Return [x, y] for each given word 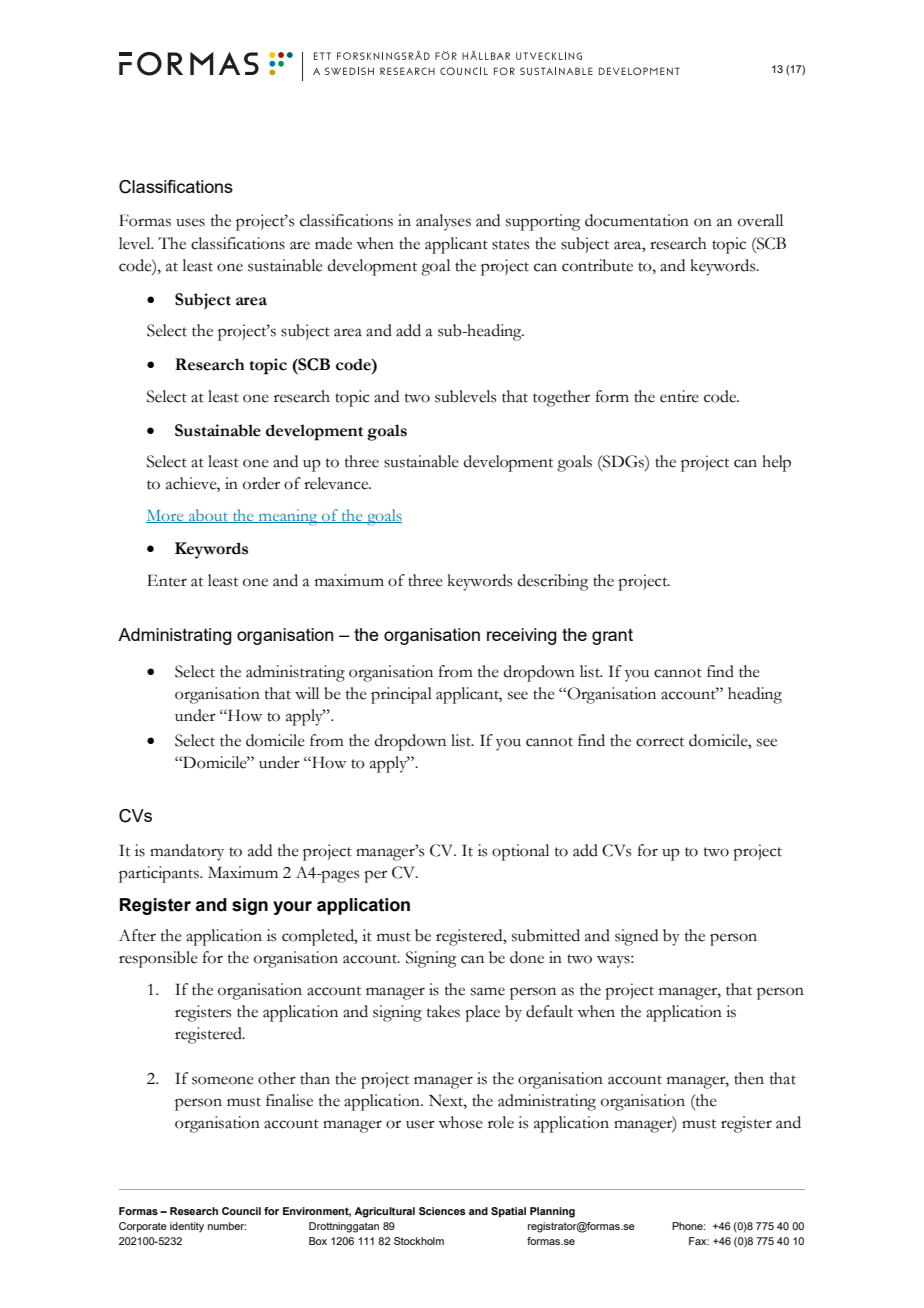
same [488, 991]
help [776, 463]
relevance [337, 483]
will [307, 693]
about [209, 516]
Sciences [442, 1211]
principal [401, 695]
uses [190, 222]
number [227, 1226]
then [749, 1078]
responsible [158, 959]
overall [760, 220]
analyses [443, 222]
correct [660, 742]
